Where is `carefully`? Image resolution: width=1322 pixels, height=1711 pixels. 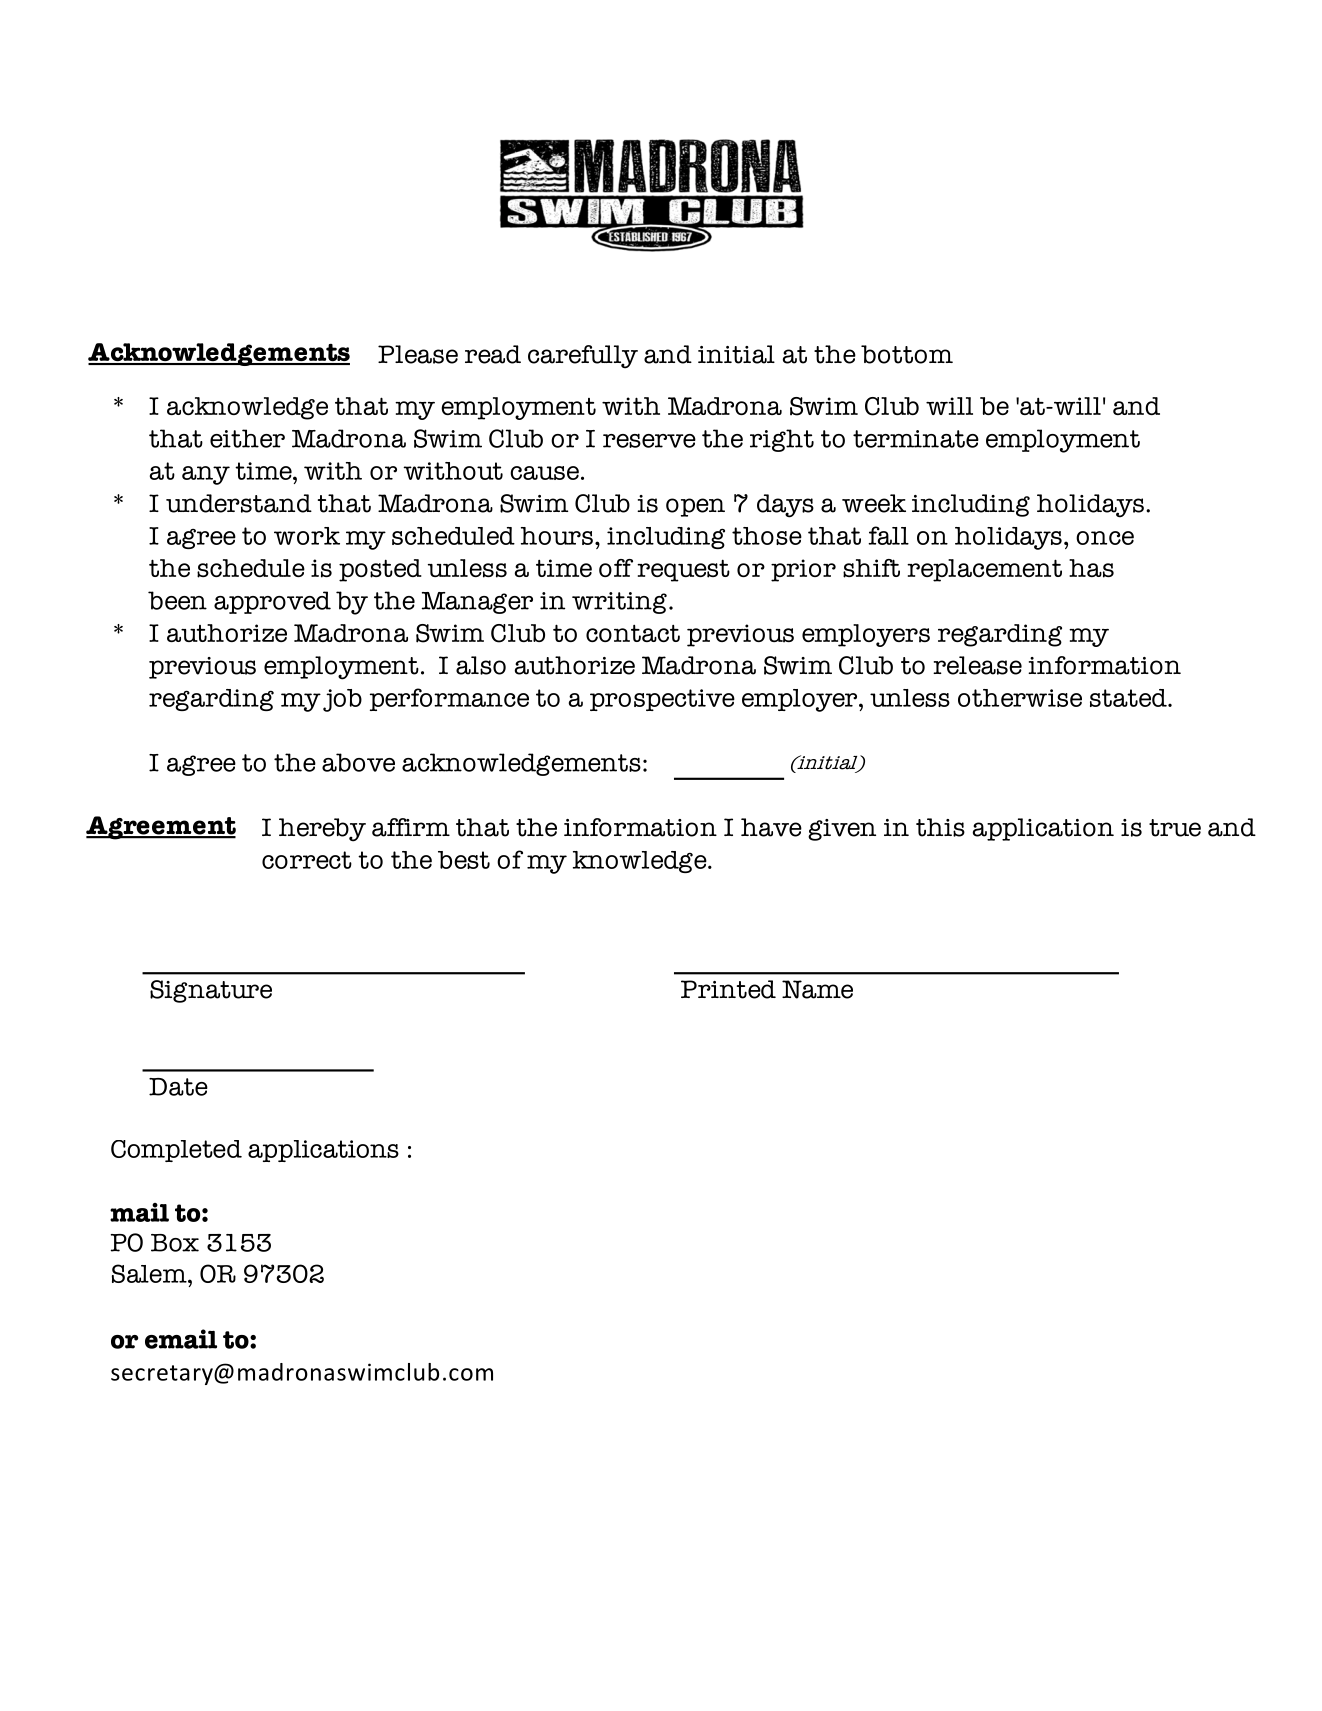 carefully is located at coordinates (583, 357).
